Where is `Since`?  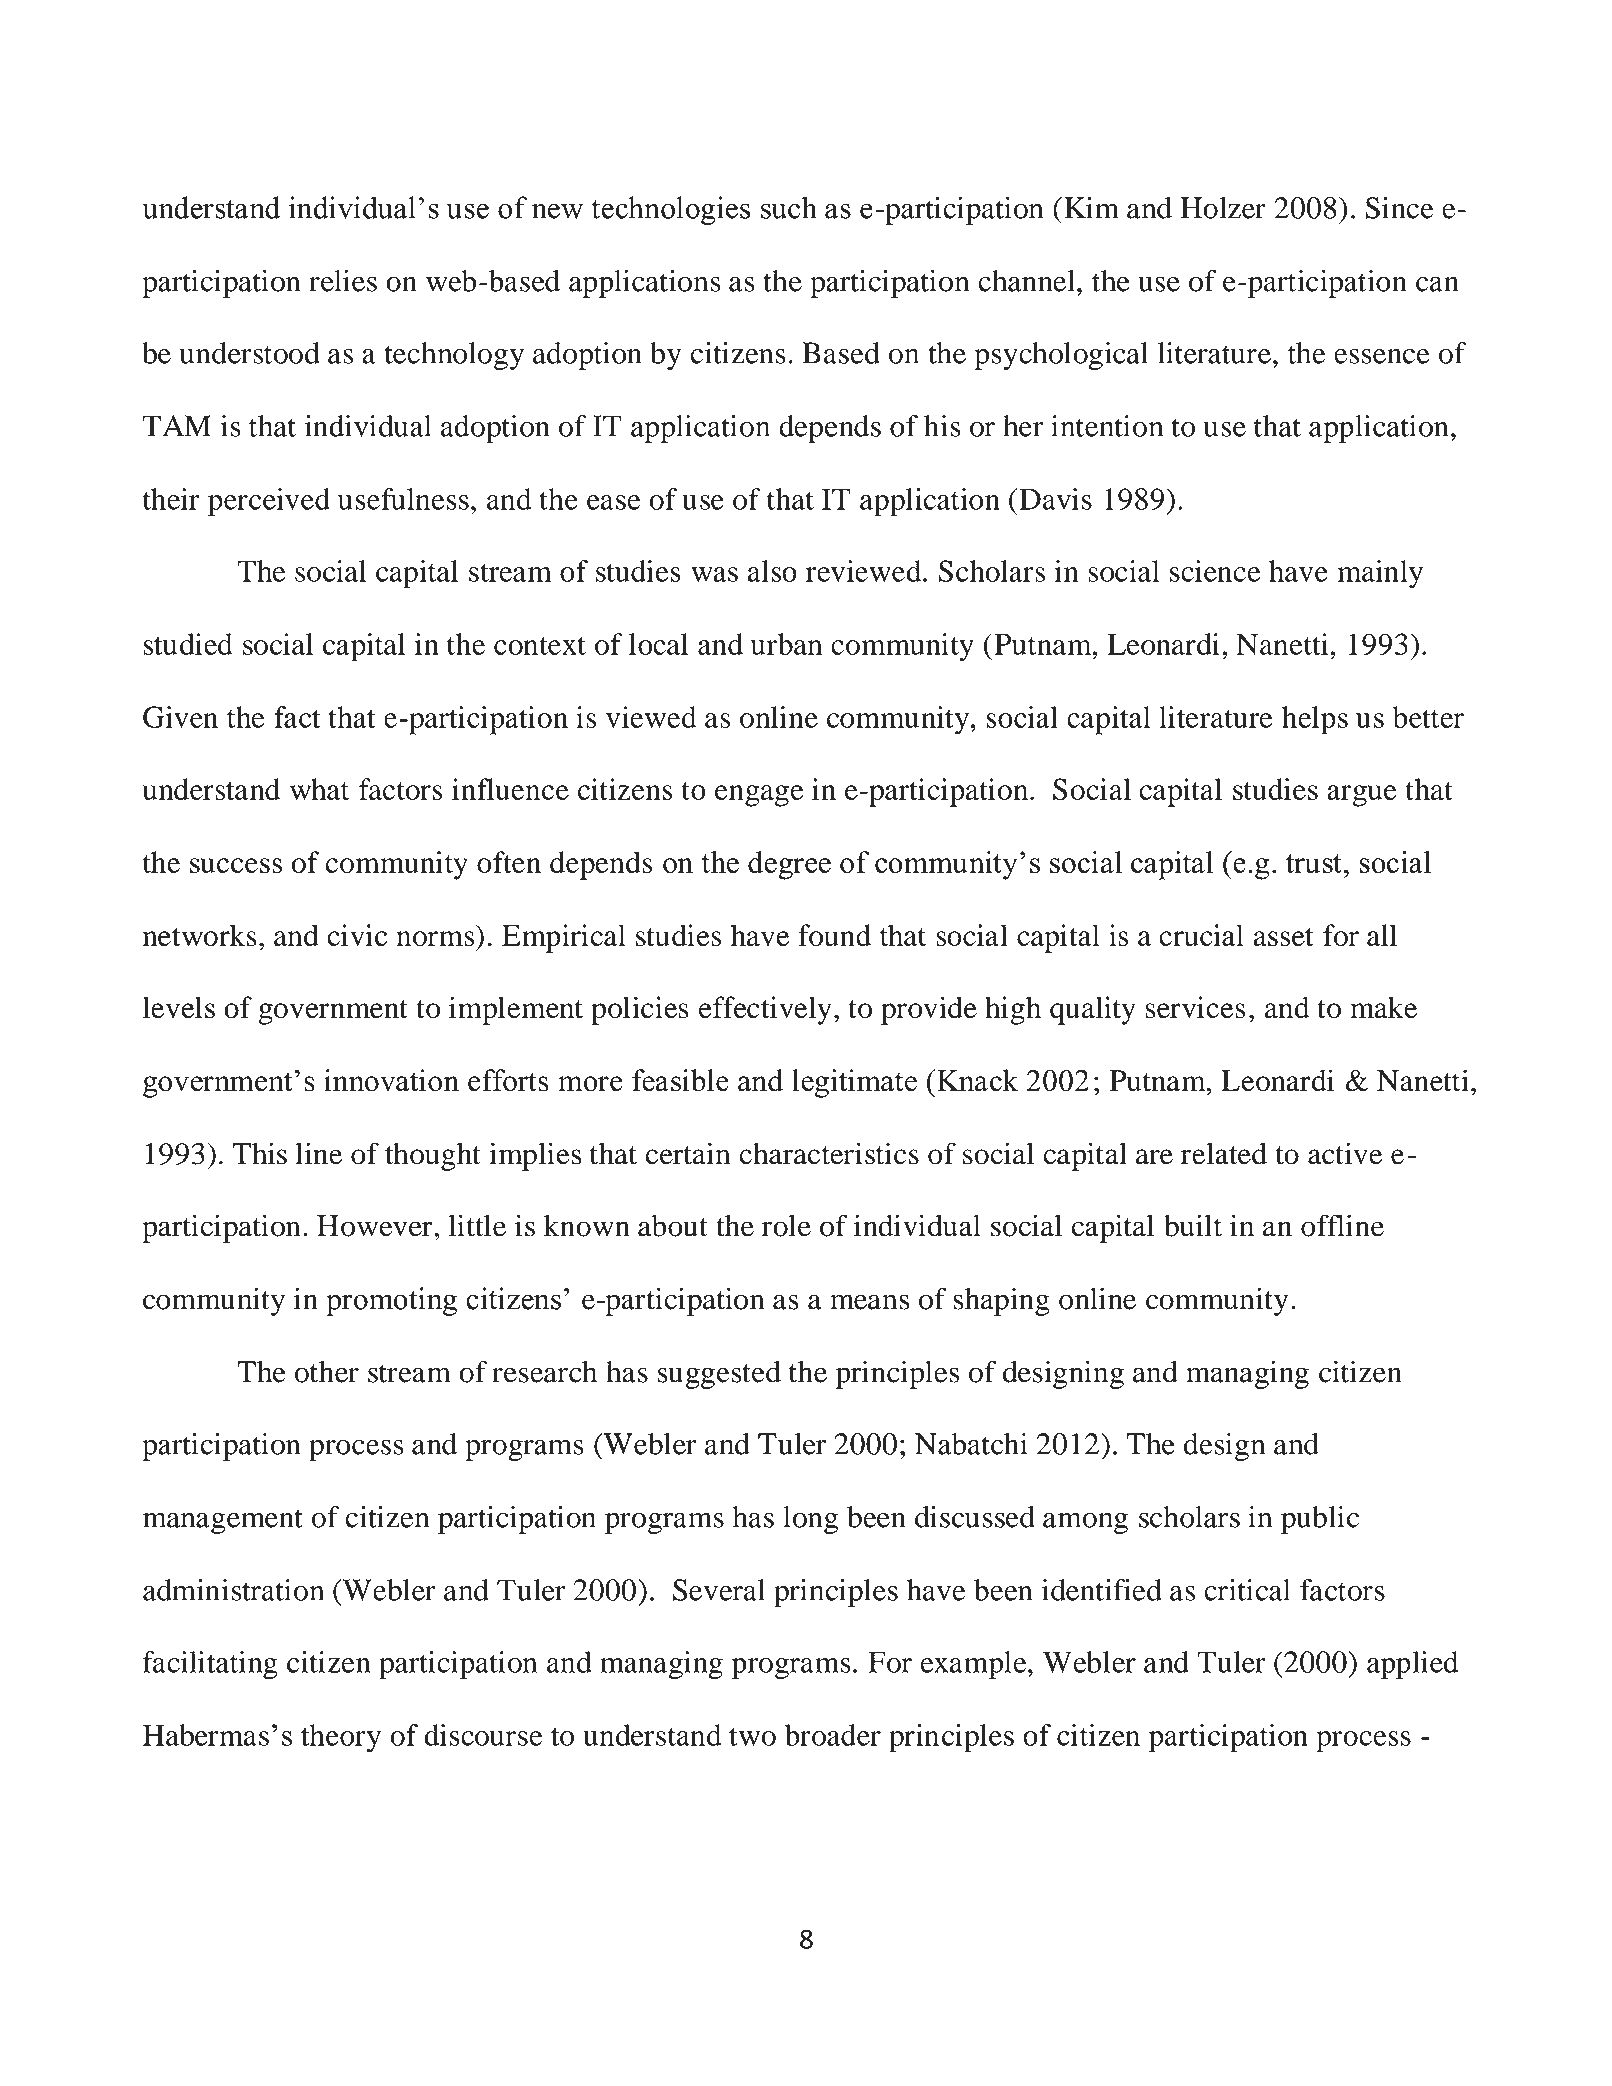
Since is located at coordinates (1399, 208).
